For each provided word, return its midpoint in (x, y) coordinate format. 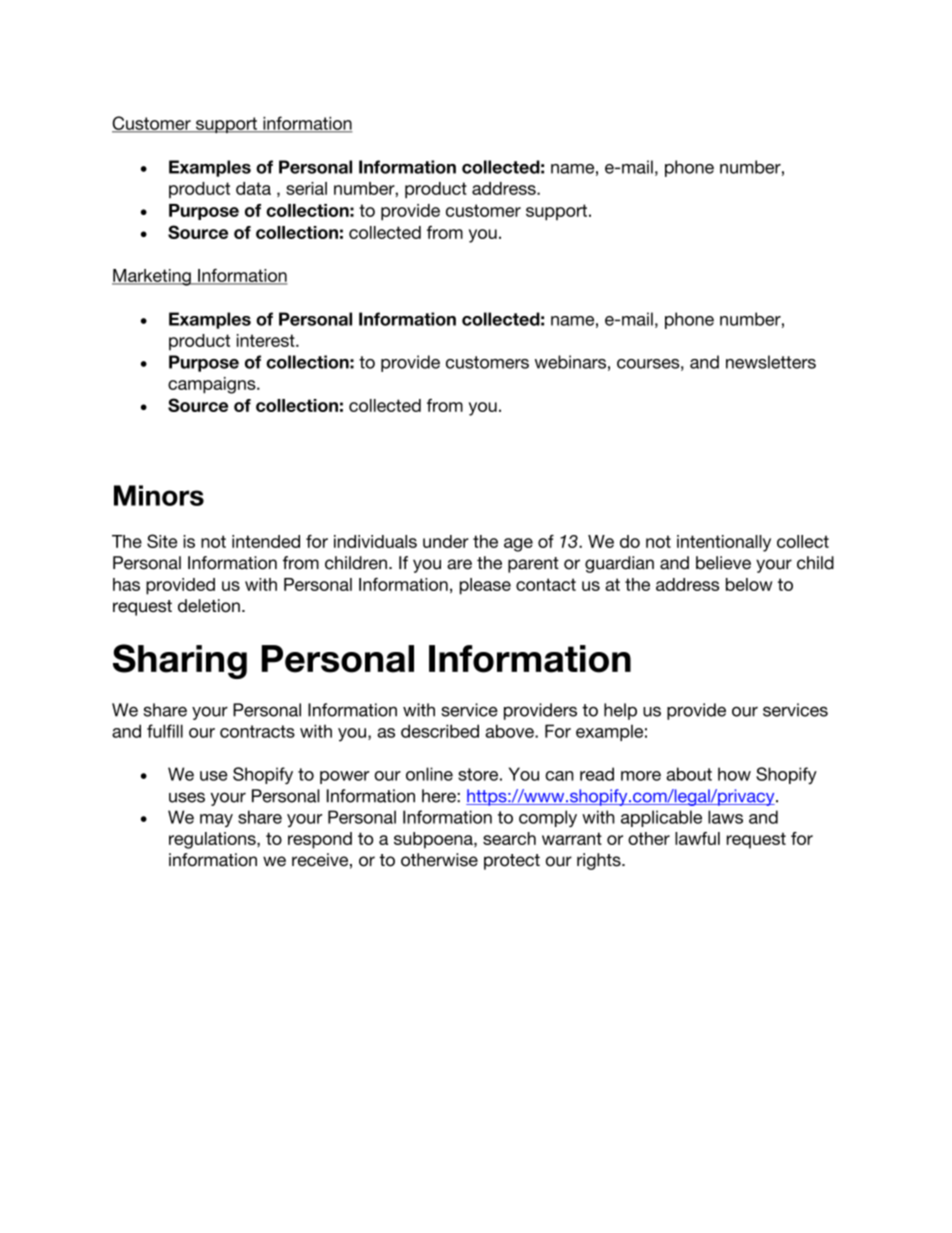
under (446, 541)
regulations (213, 840)
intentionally (724, 543)
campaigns (213, 385)
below (749, 584)
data (253, 188)
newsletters (771, 362)
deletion (209, 605)
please (485, 586)
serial (306, 188)
